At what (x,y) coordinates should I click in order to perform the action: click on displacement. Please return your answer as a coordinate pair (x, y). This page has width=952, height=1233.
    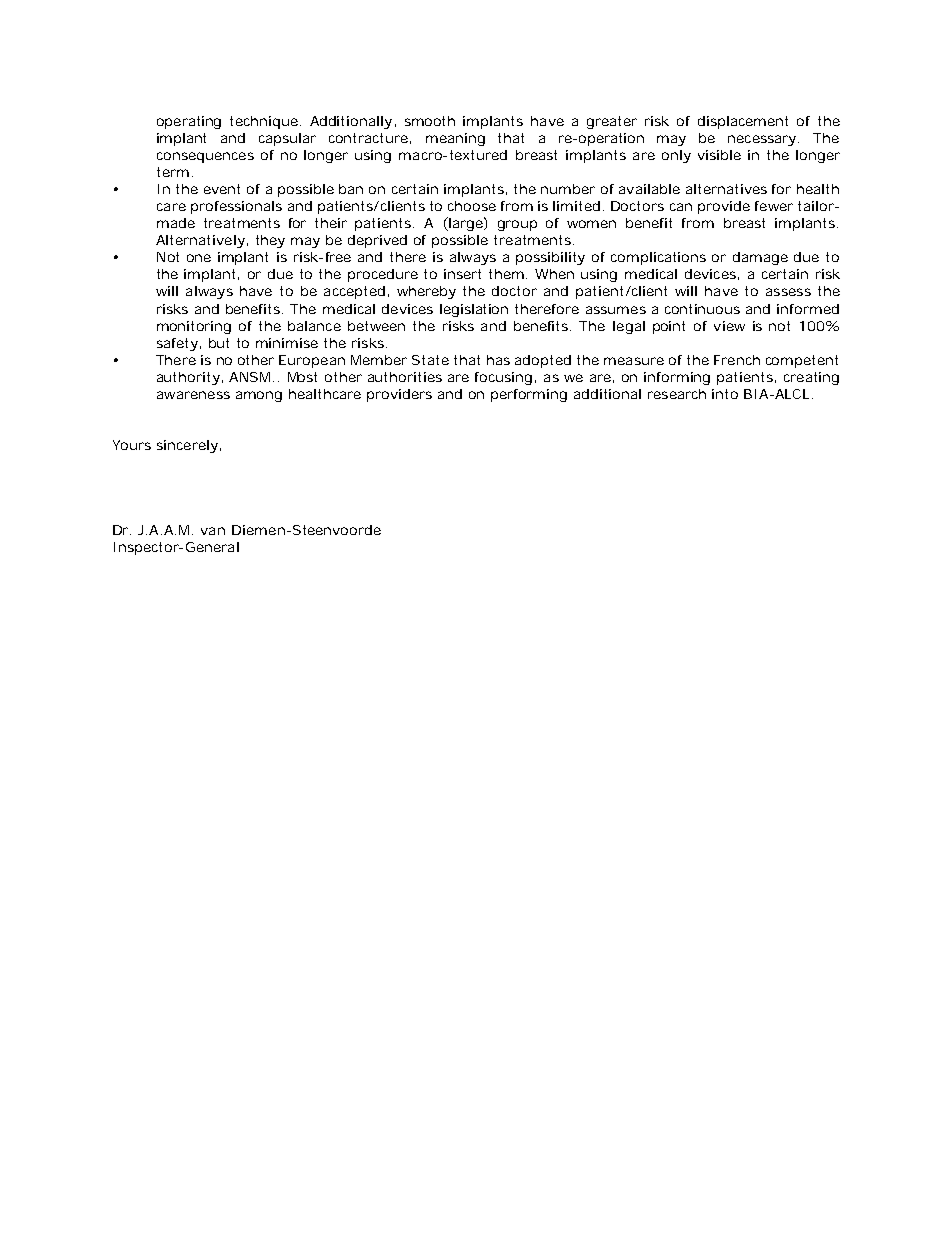
    Looking at the image, I should click on (743, 122).
